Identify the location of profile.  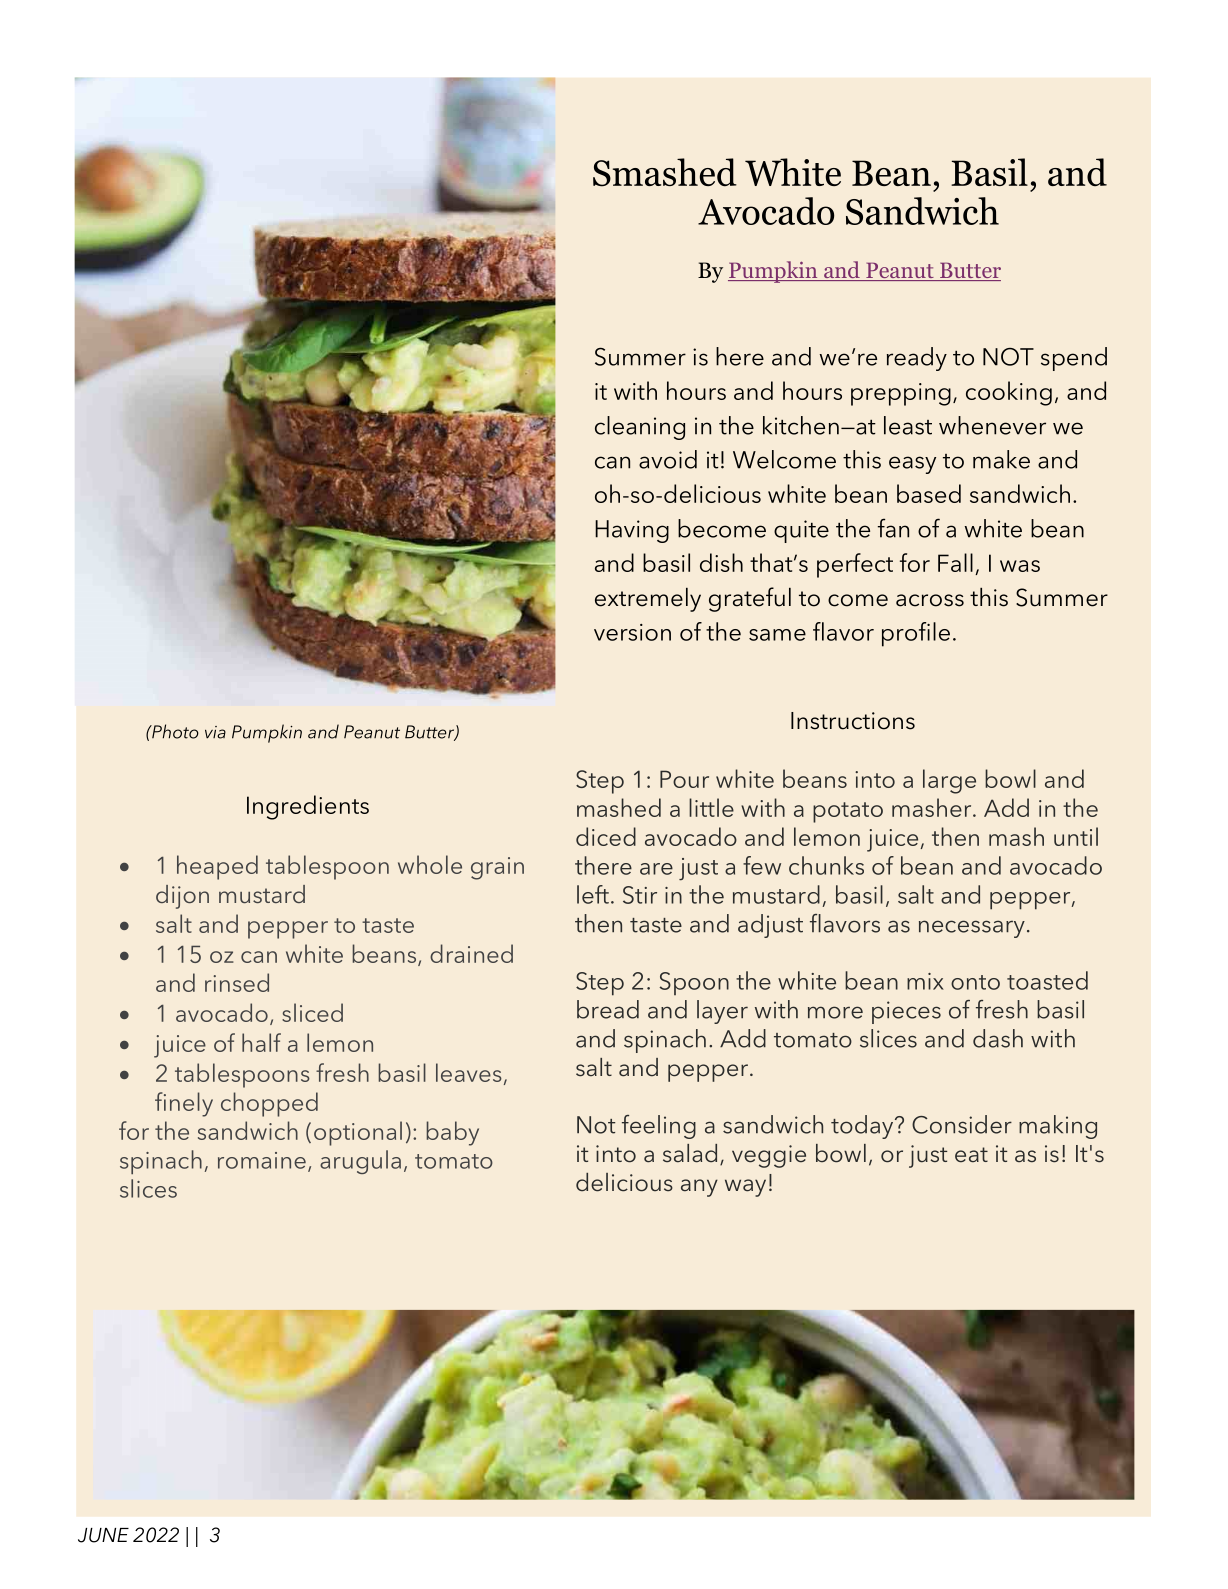
(916, 634).
